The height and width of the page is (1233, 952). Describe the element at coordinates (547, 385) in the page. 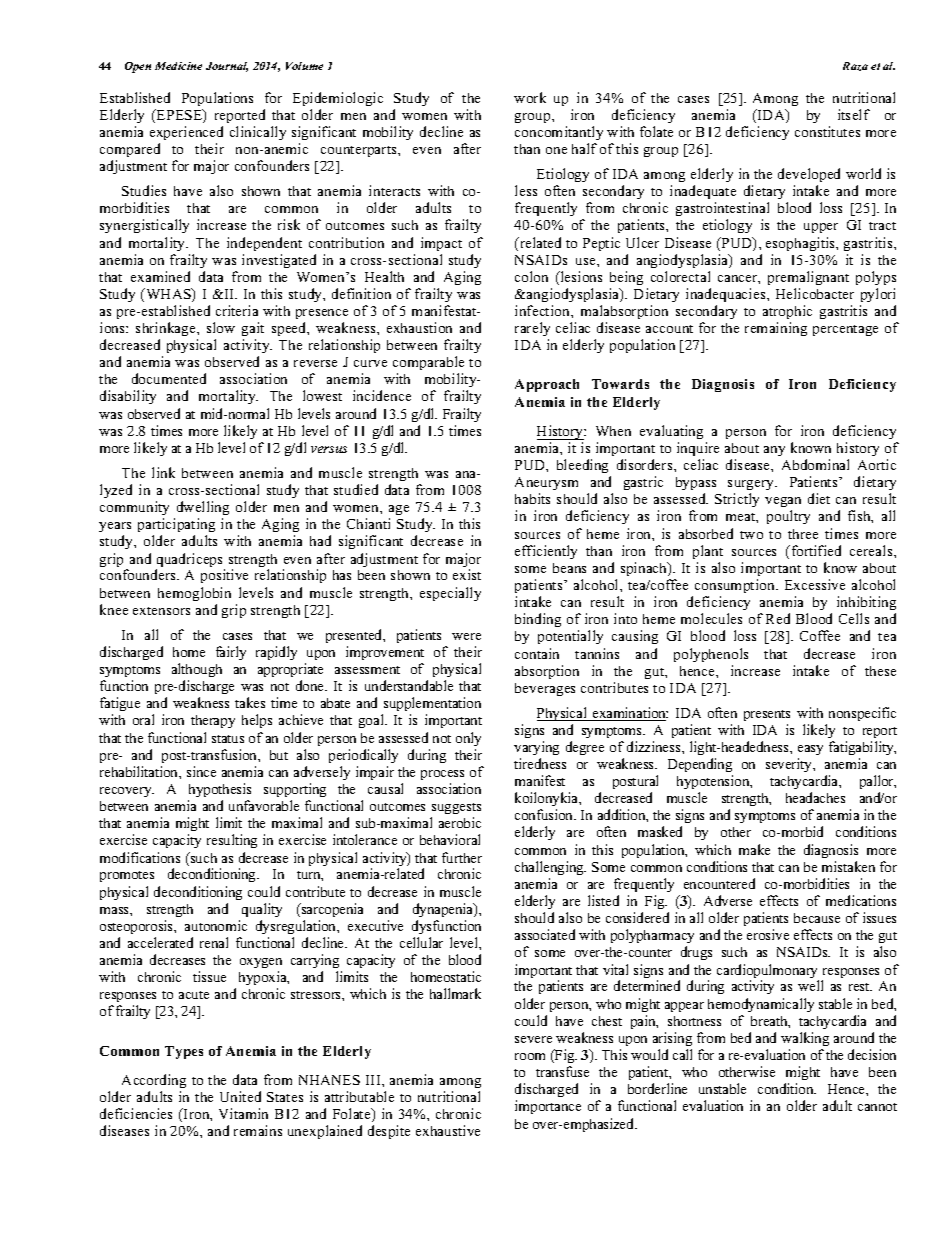

I see `Approach` at that location.
